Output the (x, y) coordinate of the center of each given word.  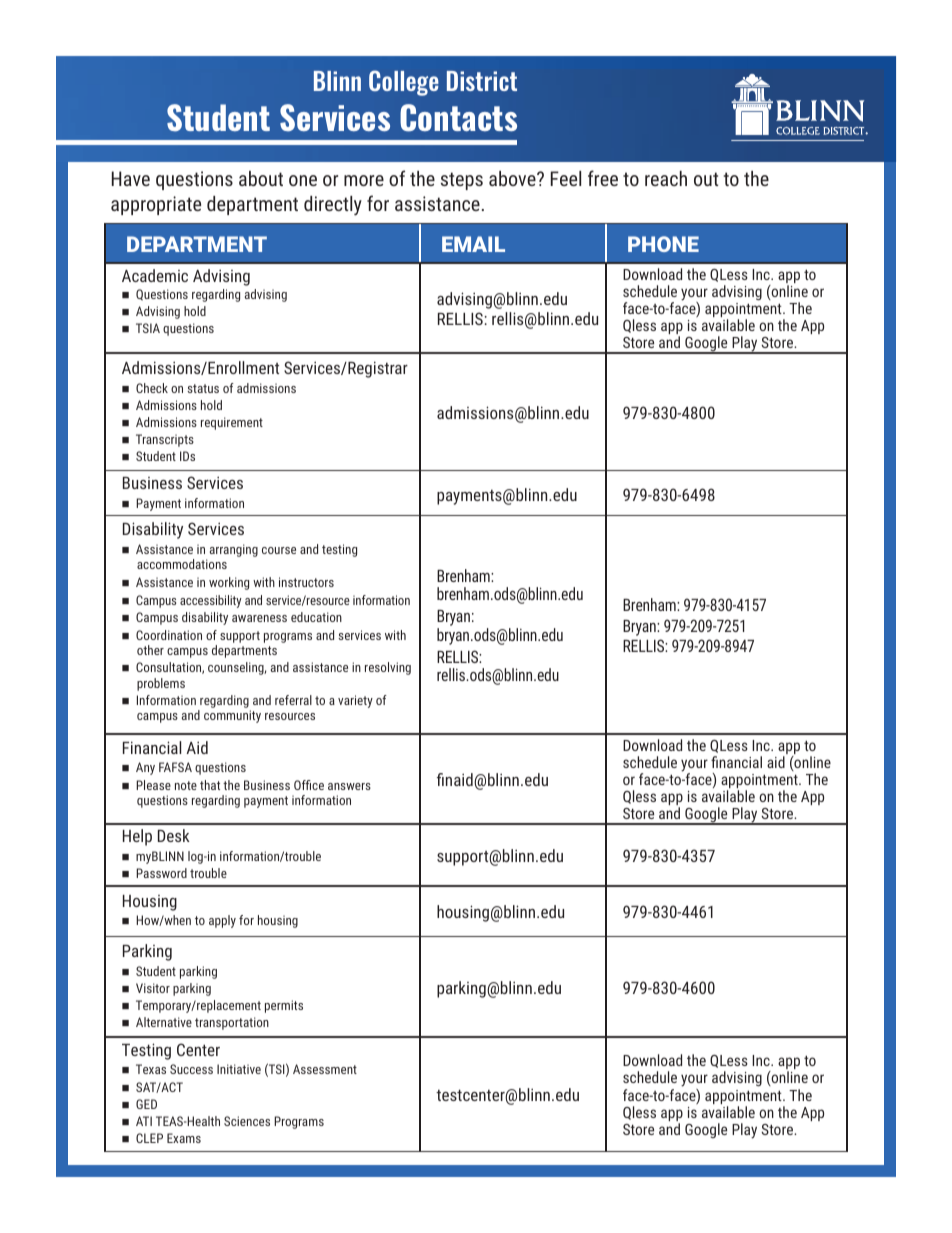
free (603, 178)
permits (284, 1006)
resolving (388, 668)
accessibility (211, 601)
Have (131, 178)
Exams (184, 1138)
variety (355, 701)
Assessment (325, 1069)
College (404, 83)
